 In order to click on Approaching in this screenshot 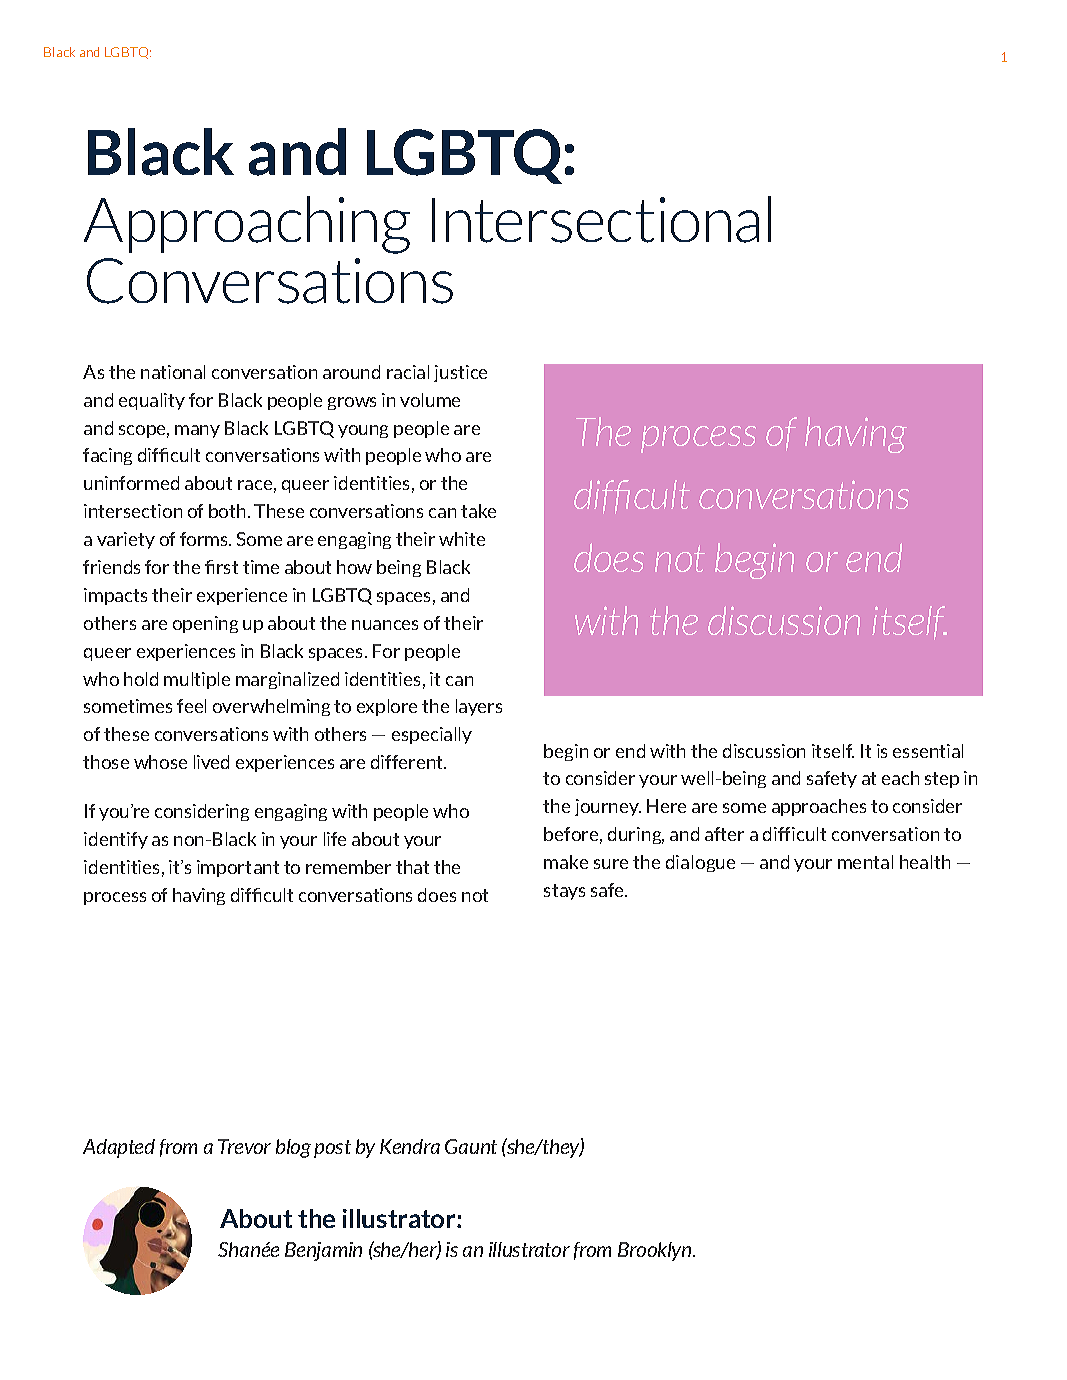, I will do `click(247, 225)`.
